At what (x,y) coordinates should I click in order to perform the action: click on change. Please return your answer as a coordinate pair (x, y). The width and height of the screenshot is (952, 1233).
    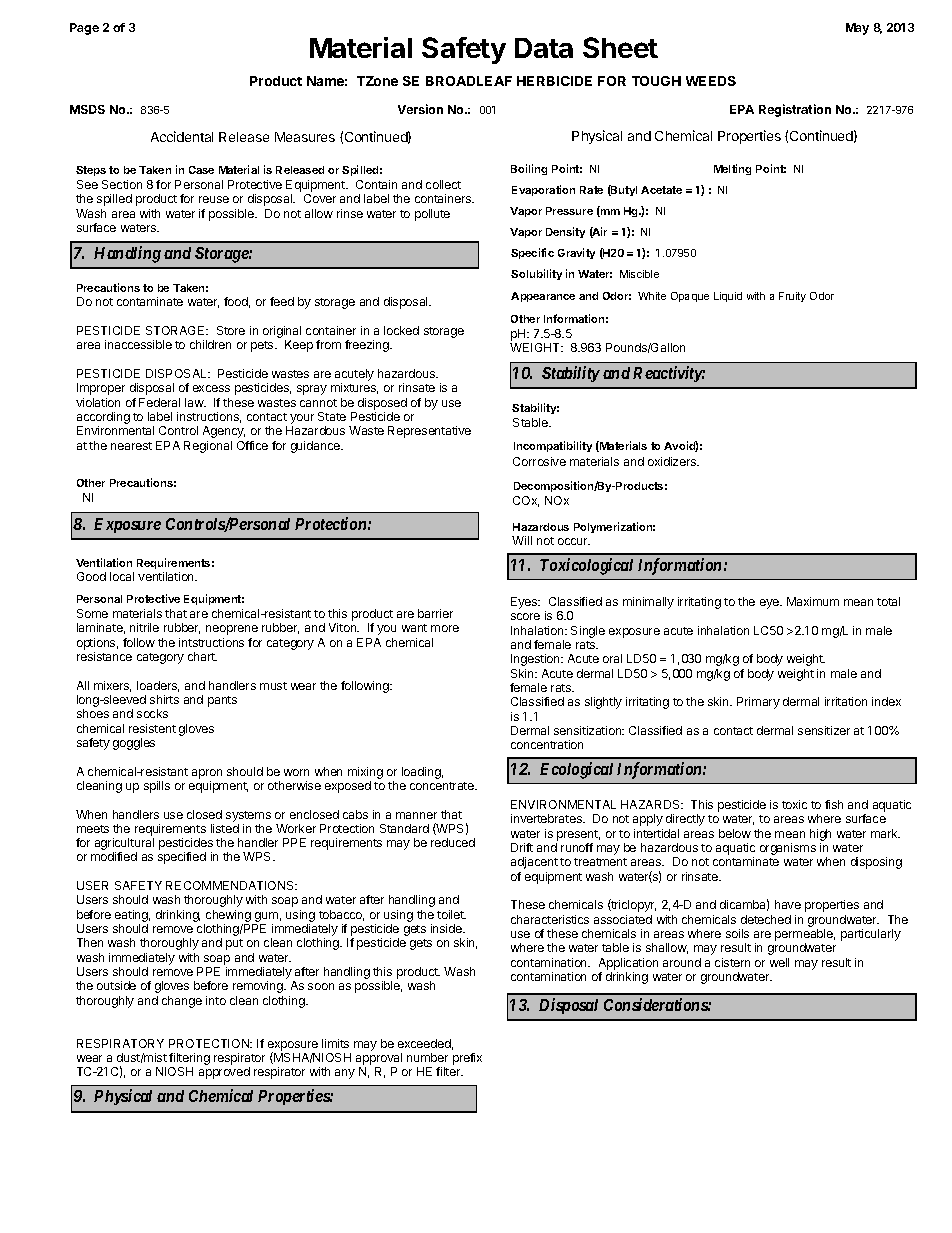
    Looking at the image, I should click on (182, 1002).
